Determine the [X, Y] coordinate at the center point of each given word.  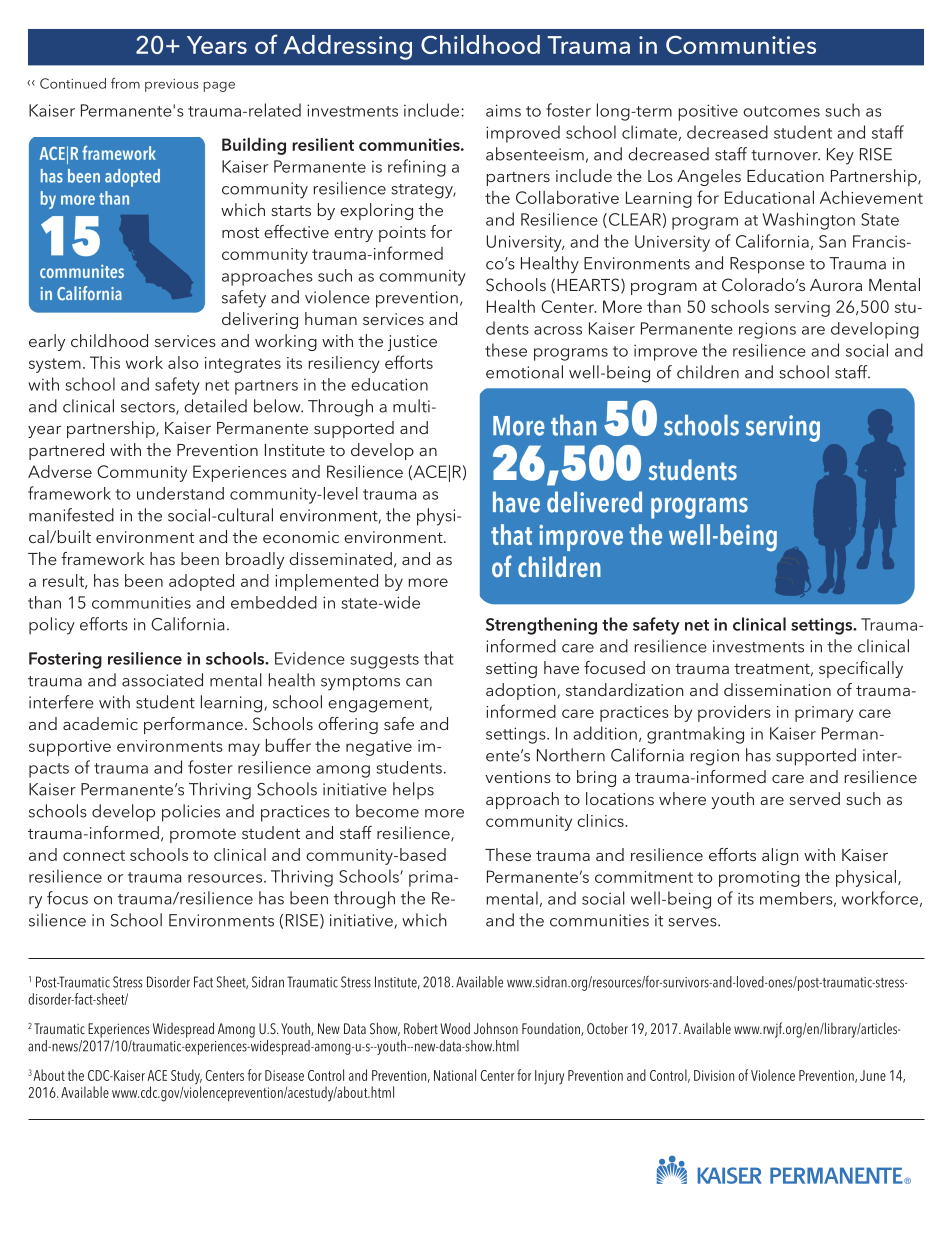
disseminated [340, 558]
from [125, 83]
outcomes [781, 111]
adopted [201, 582]
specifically [861, 669]
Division [714, 1075]
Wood [455, 1028]
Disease [284, 1075]
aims [503, 110]
